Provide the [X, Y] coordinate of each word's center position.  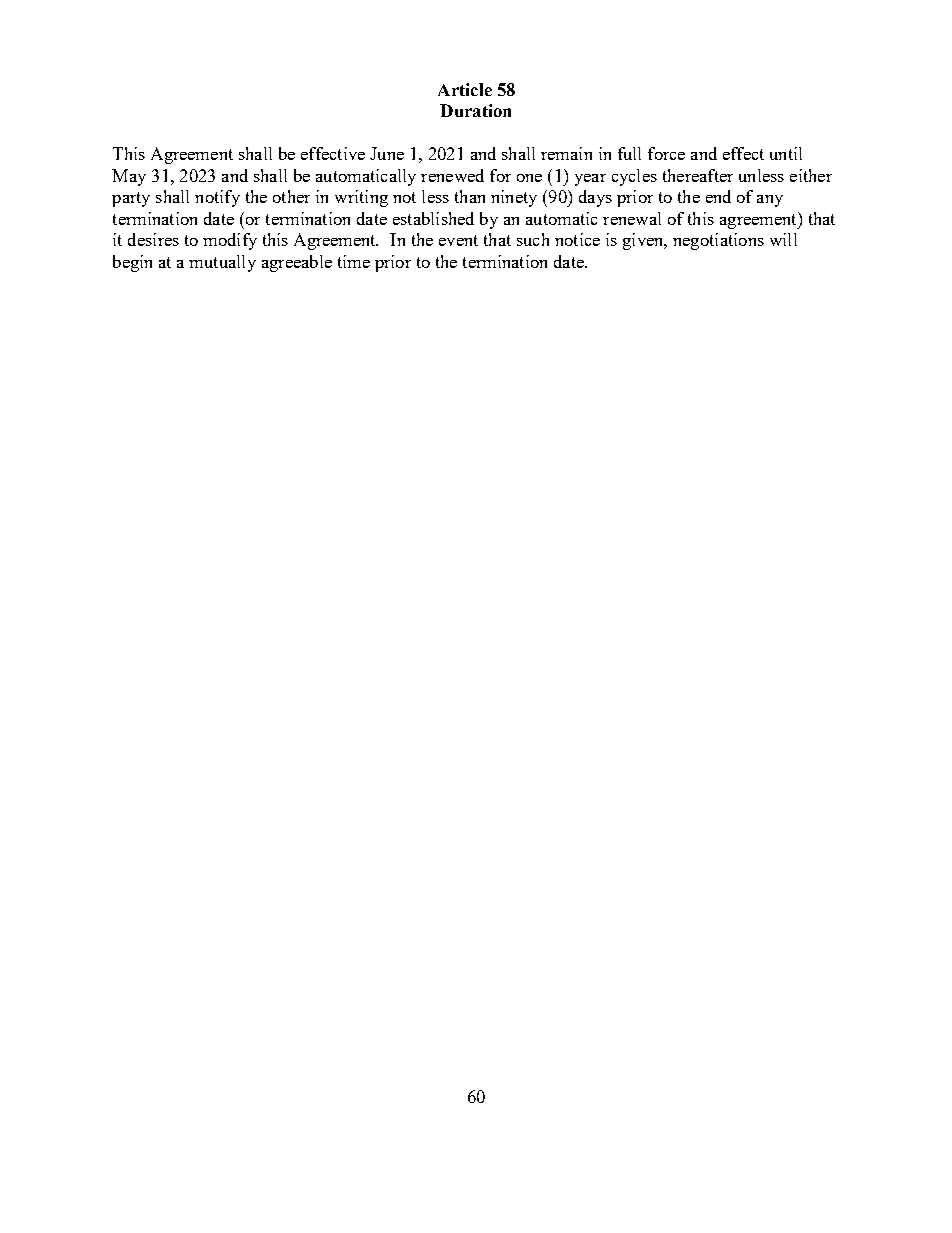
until [786, 153]
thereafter [698, 175]
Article [465, 89]
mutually [222, 263]
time [354, 261]
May [129, 177]
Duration [475, 110]
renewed [452, 175]
